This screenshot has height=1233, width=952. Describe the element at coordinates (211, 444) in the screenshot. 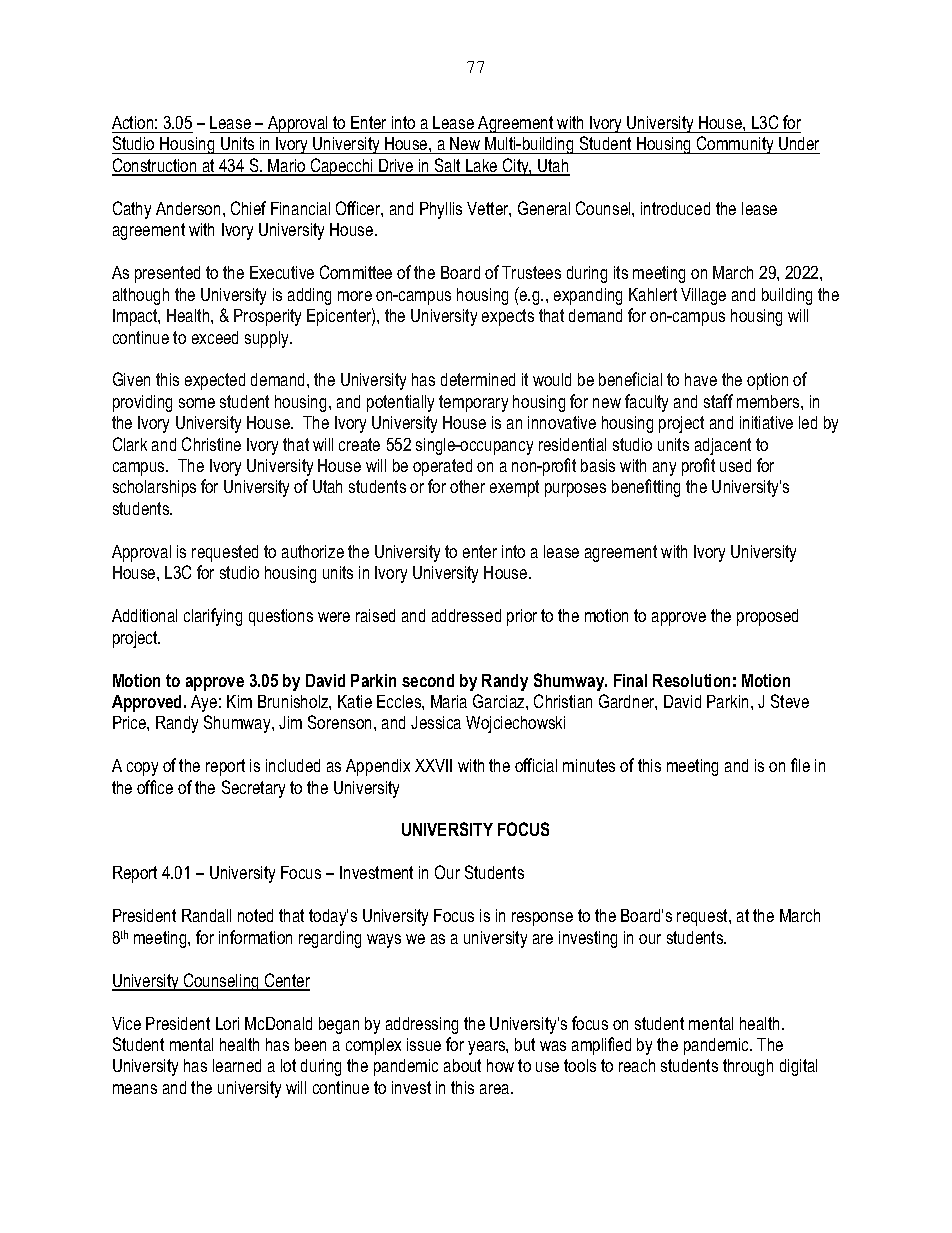

I see `Christine` at that location.
